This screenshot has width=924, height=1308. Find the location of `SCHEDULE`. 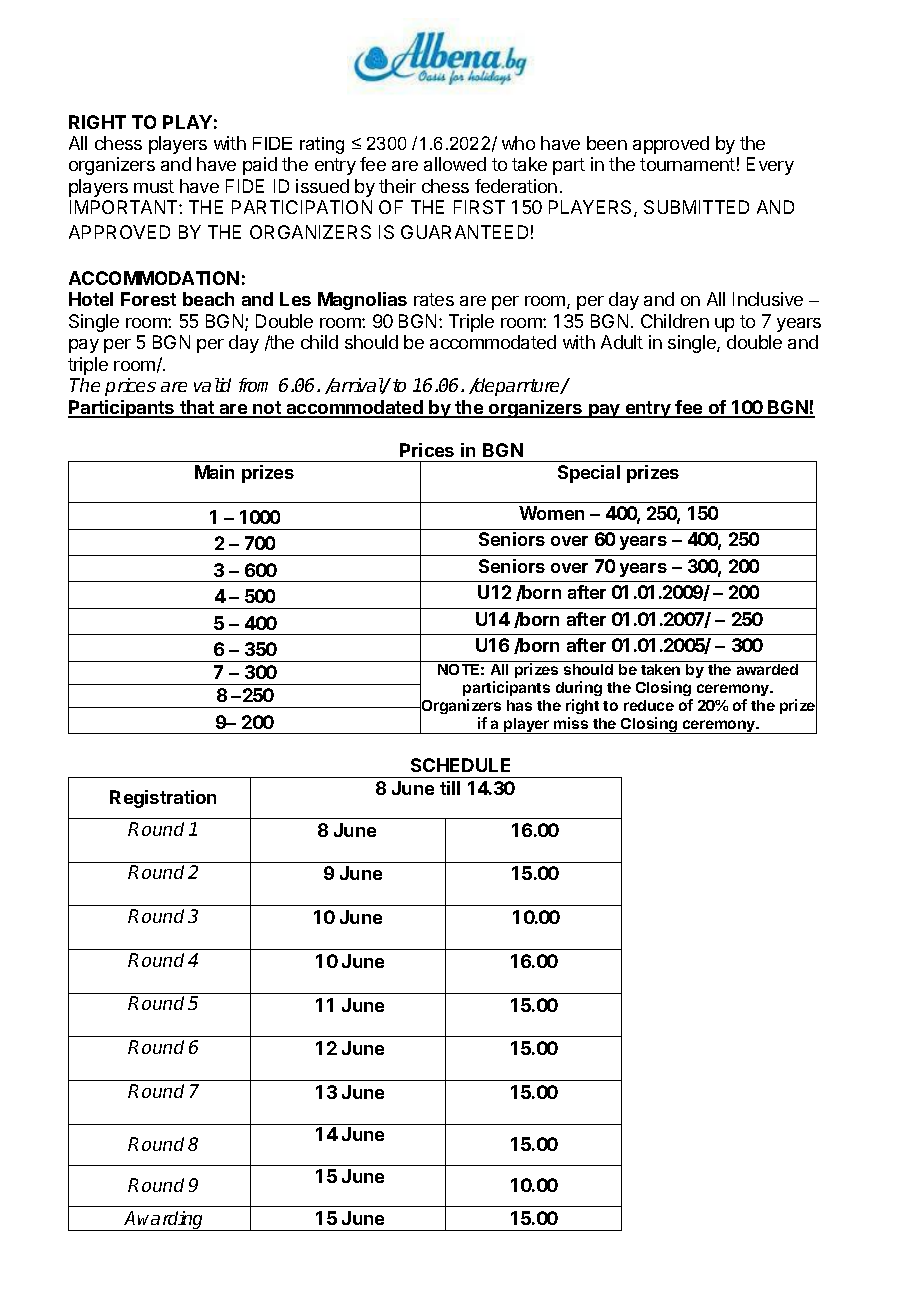

SCHEDULE is located at coordinates (460, 765).
